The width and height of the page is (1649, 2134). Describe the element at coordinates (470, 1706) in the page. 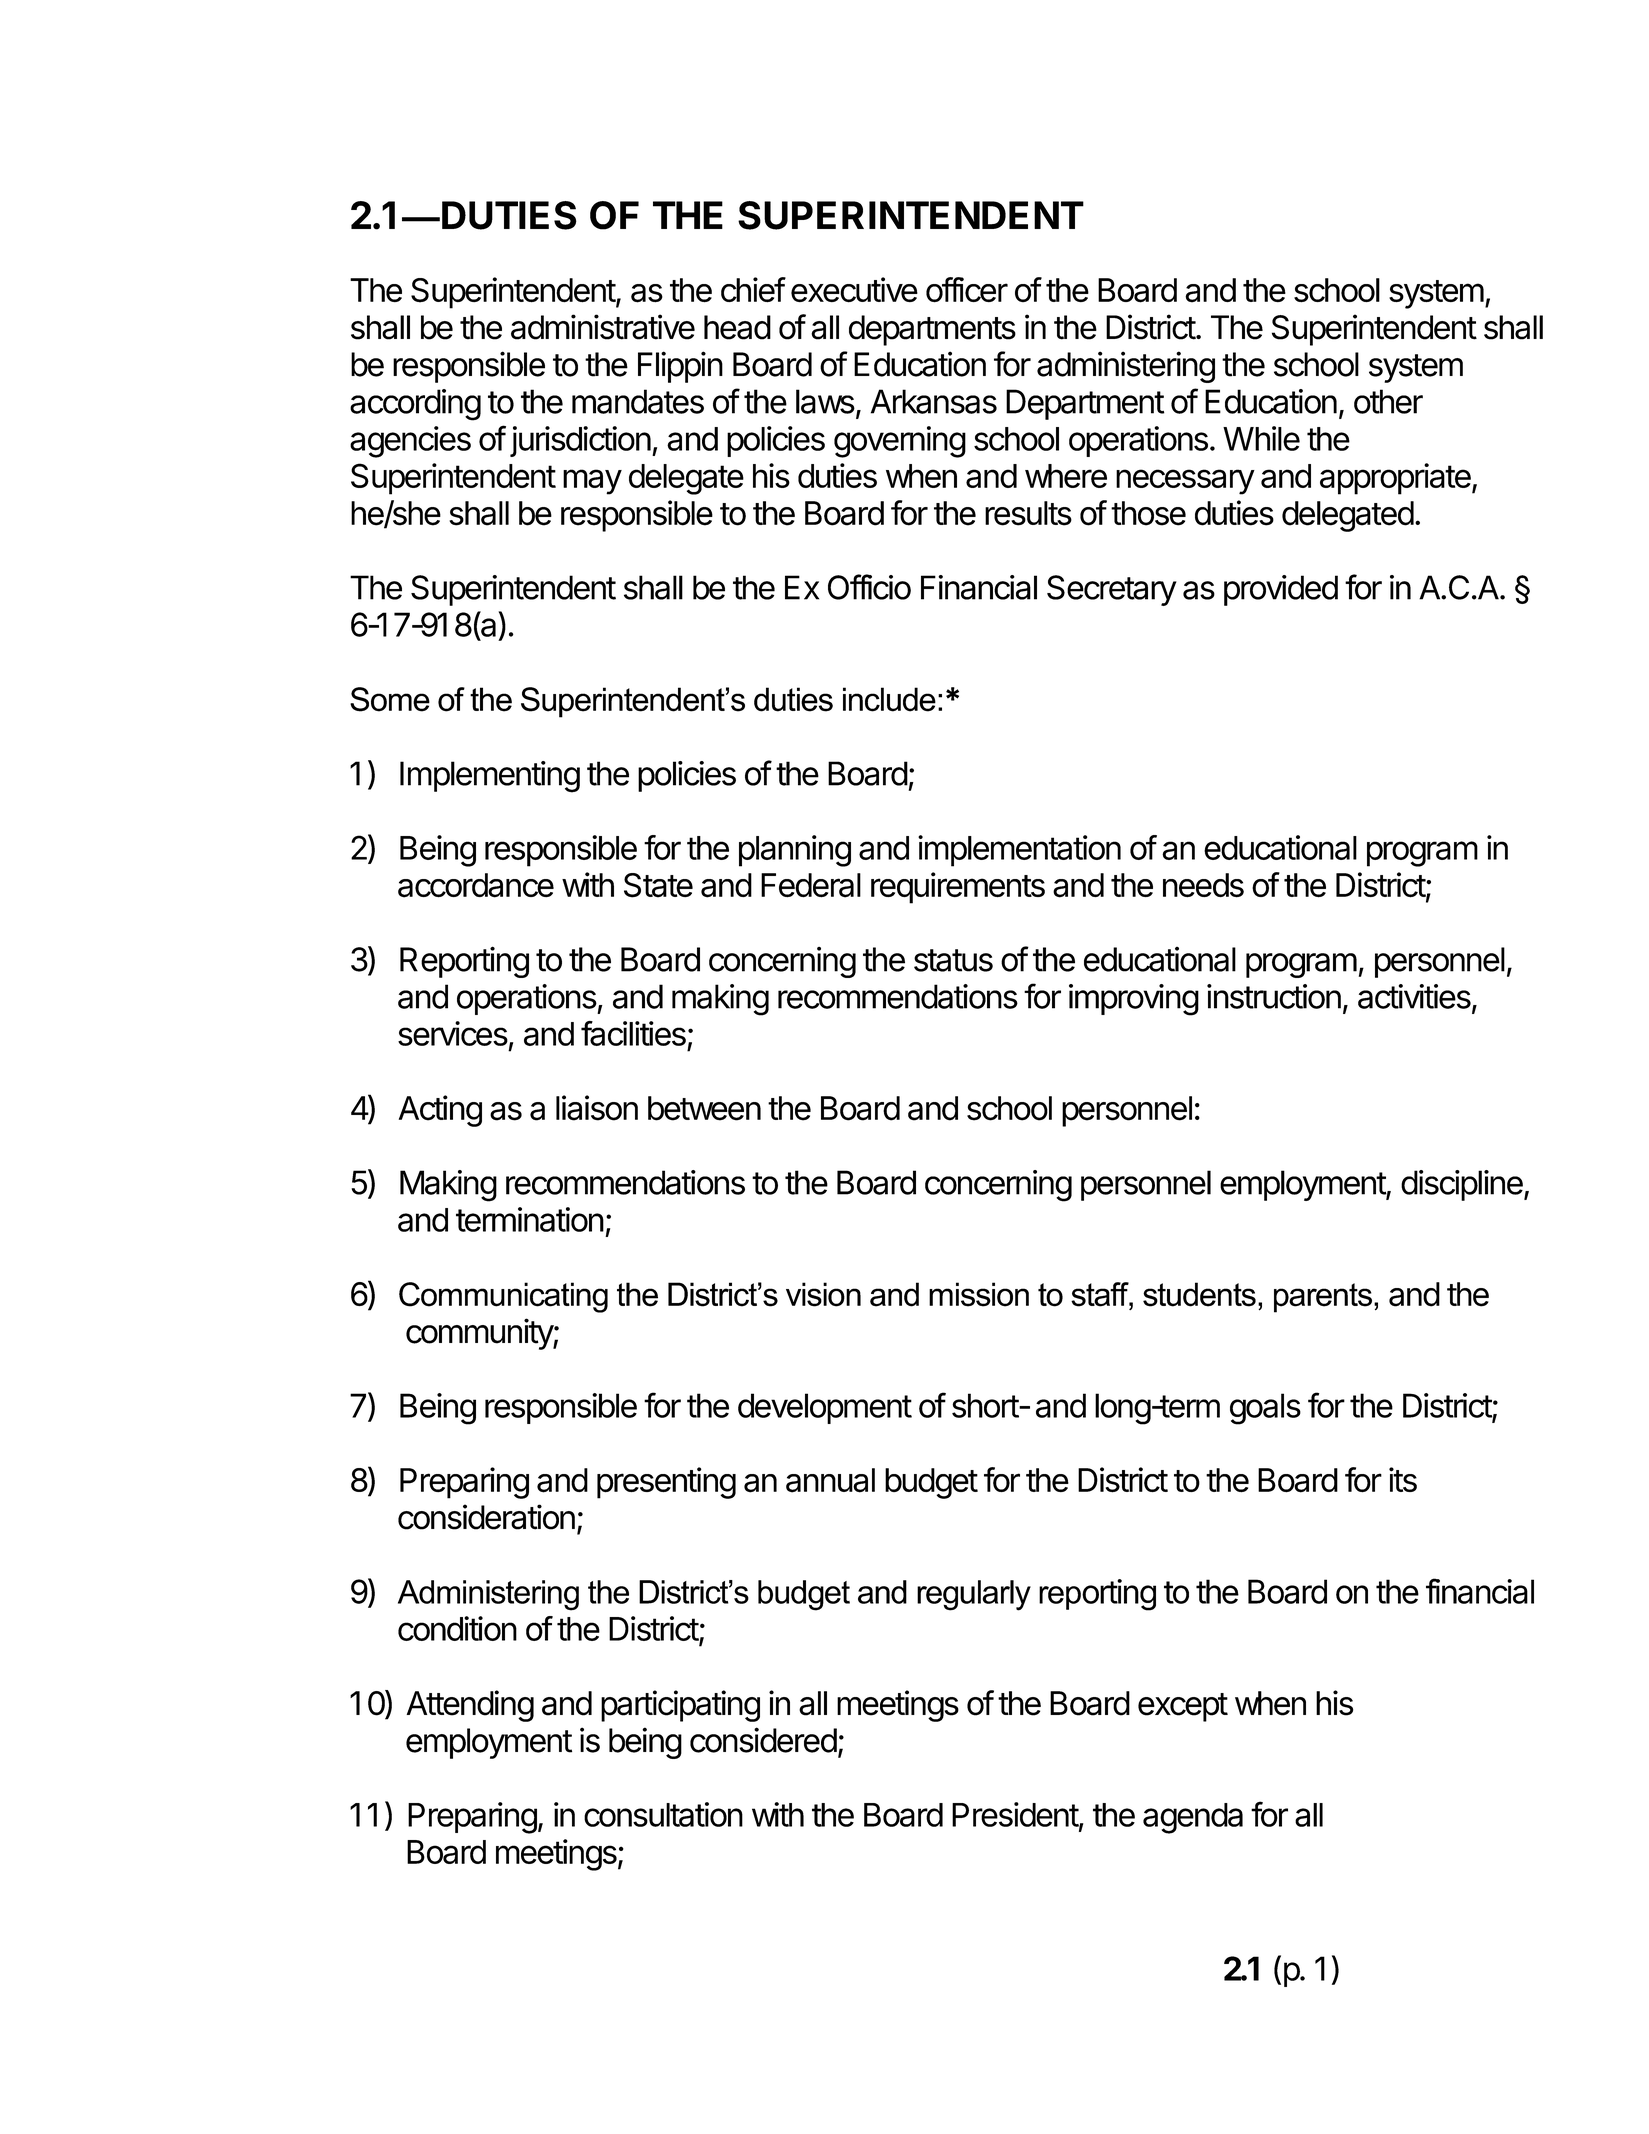

I see `Attending` at that location.
